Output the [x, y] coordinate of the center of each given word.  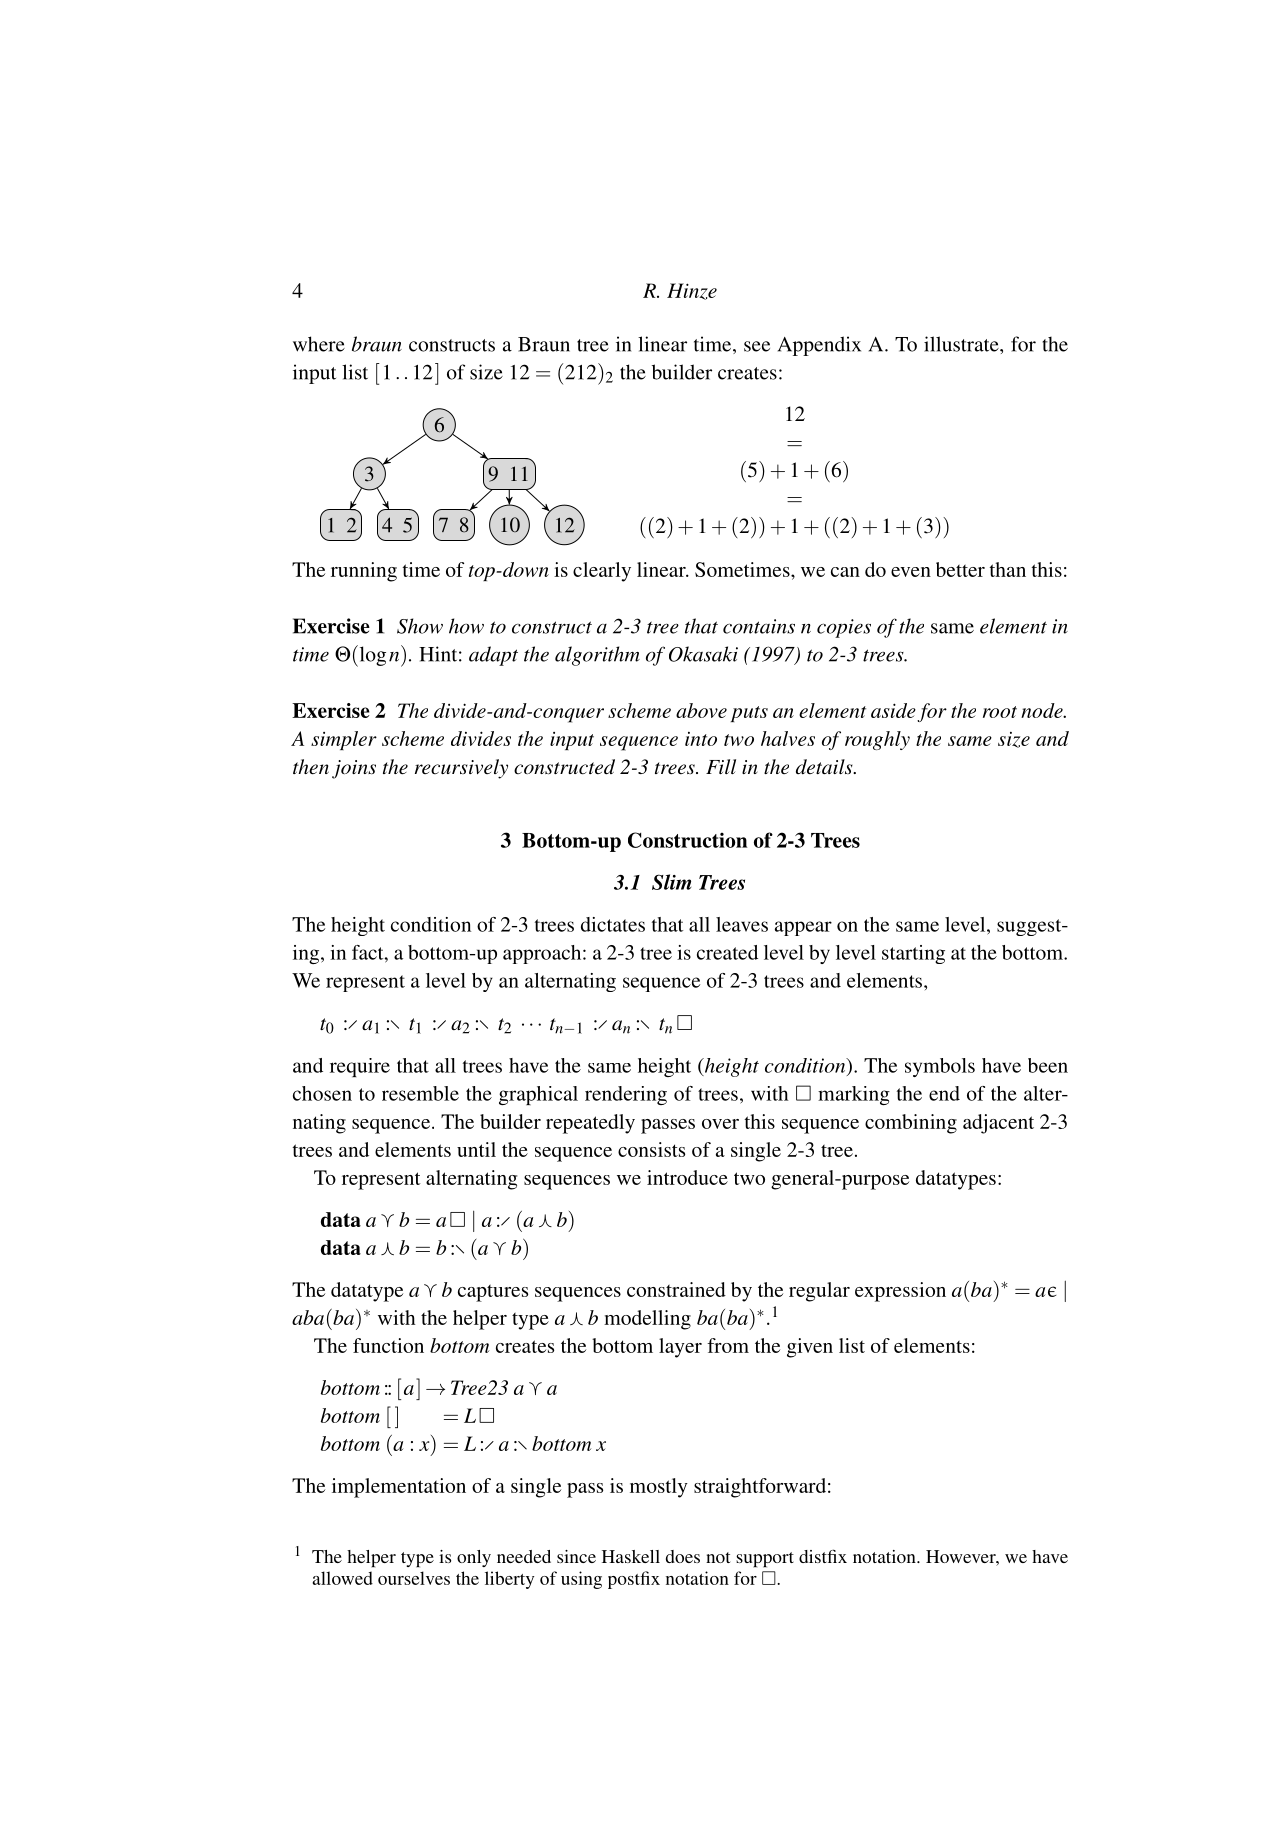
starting [913, 954]
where [319, 344]
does [683, 1556]
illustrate [962, 344]
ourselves [414, 1578]
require [360, 1067]
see [757, 346]
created [727, 952]
